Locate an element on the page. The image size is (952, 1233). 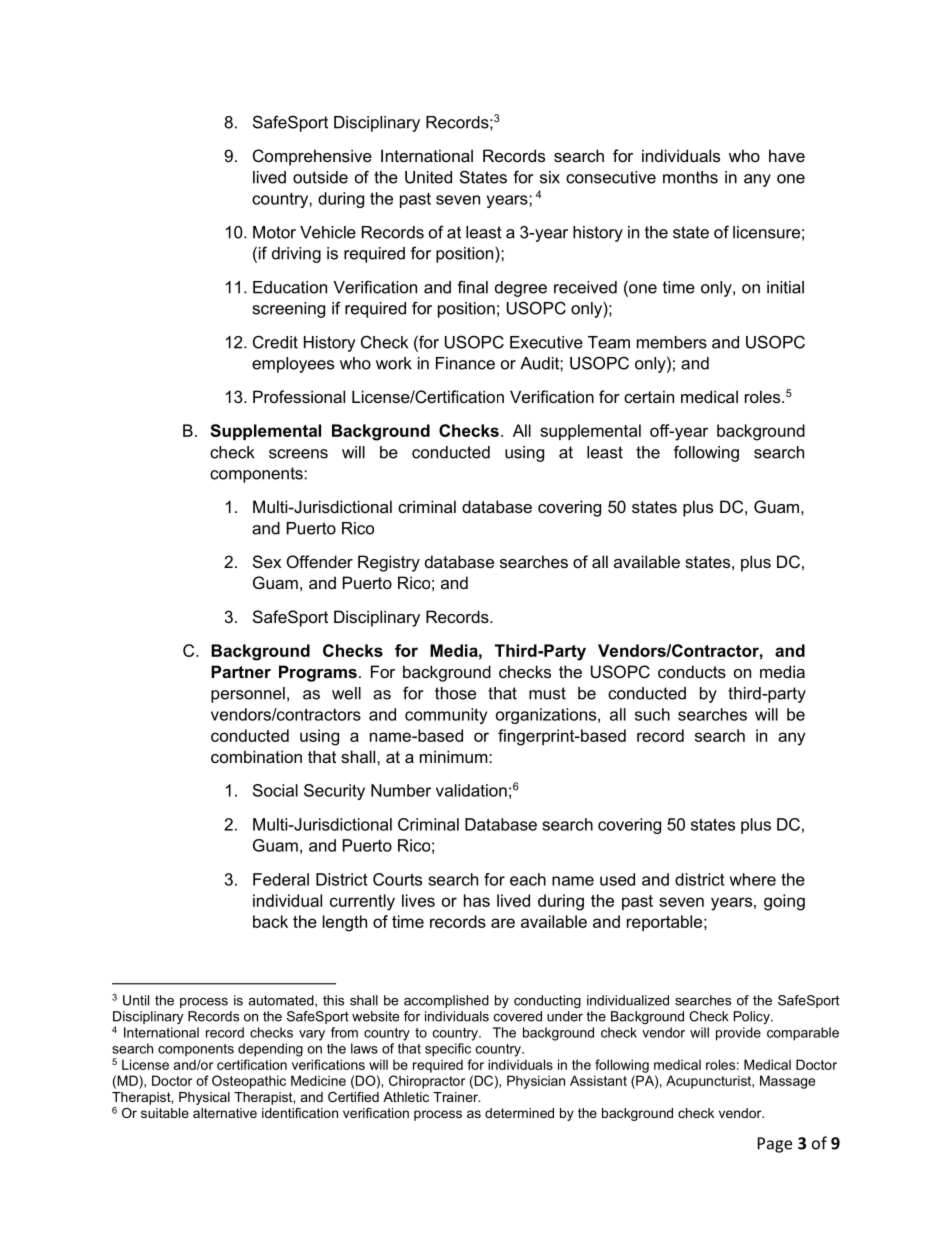
Motor is located at coordinates (274, 232).
